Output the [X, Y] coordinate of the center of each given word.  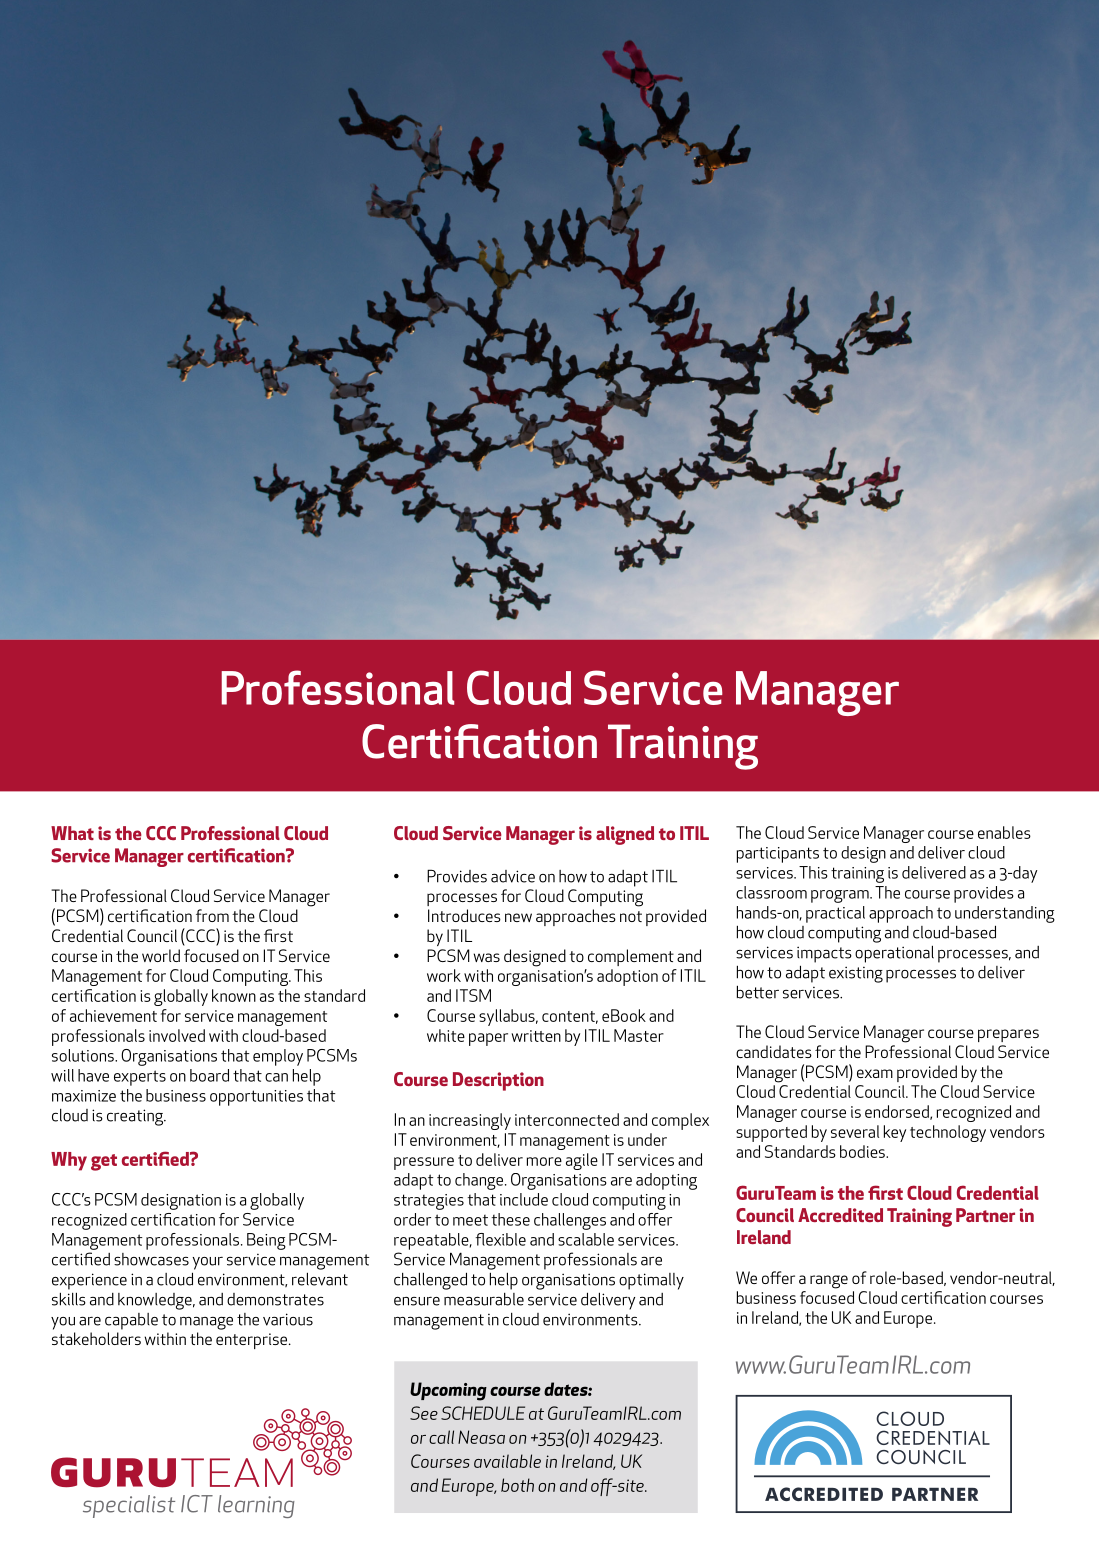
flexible [500, 1239]
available [507, 1461]
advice [513, 876]
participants [778, 855]
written [536, 1036]
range [829, 1282]
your [207, 1263]
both [517, 1485]
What [72, 833]
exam [875, 1073]
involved [177, 1035]
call [441, 1437]
